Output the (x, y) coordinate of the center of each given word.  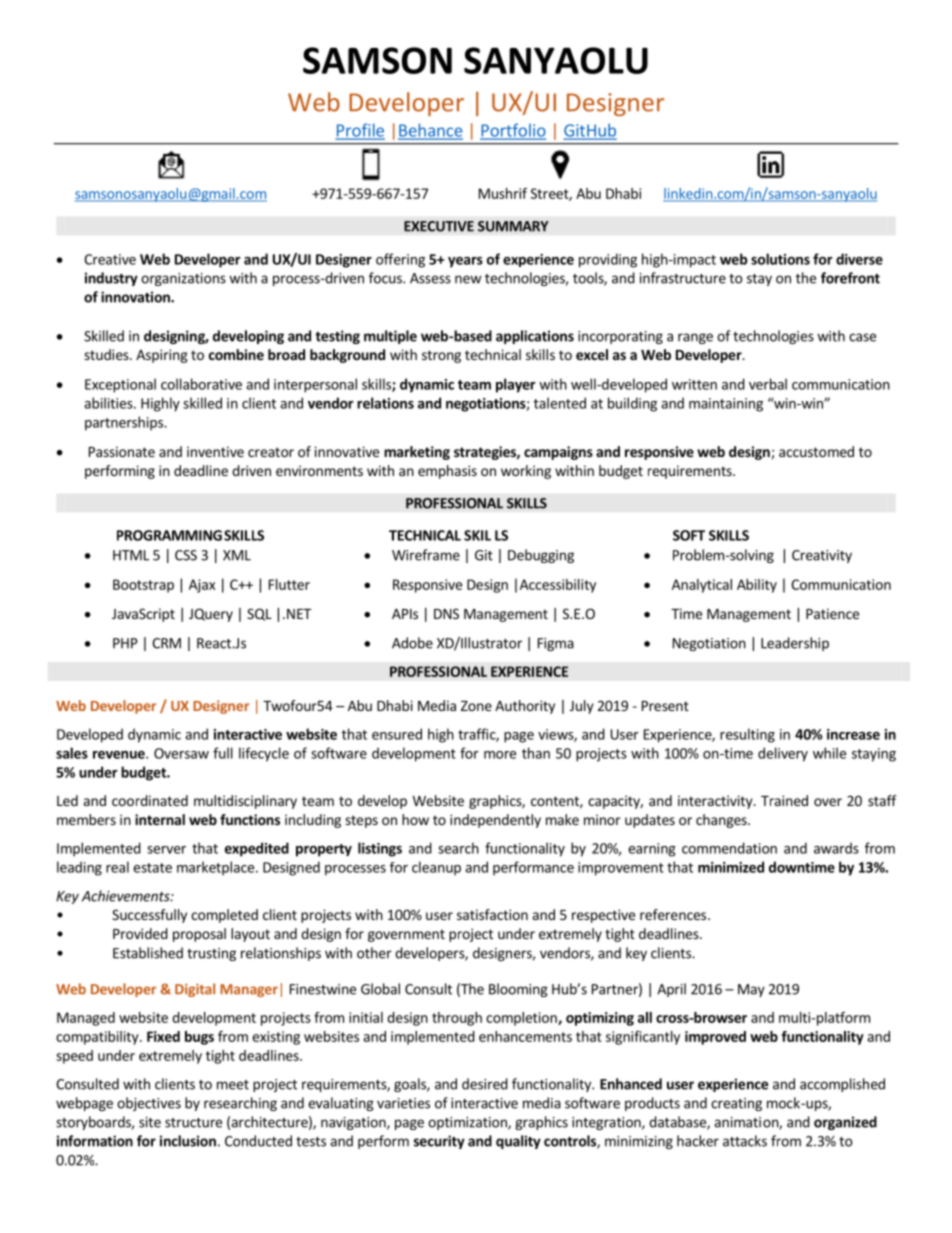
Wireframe (426, 555)
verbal (768, 384)
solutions (780, 259)
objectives (149, 1104)
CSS (186, 555)
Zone (476, 706)
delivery (783, 754)
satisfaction (492, 914)
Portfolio (513, 131)
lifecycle (264, 754)
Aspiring (162, 356)
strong (441, 356)
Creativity (822, 556)
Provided (140, 933)
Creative (110, 259)
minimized (731, 867)
